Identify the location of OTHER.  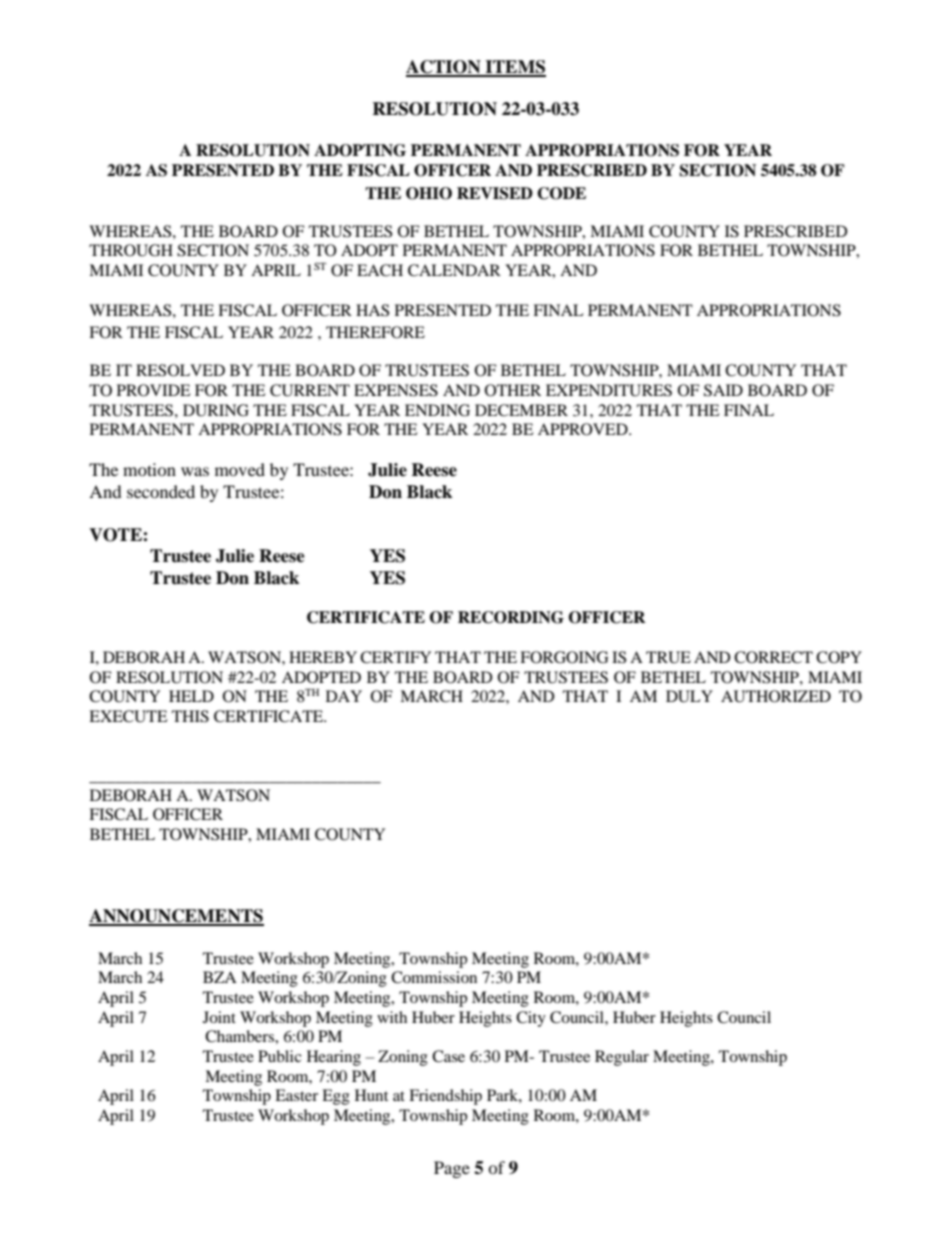
(513, 390).
